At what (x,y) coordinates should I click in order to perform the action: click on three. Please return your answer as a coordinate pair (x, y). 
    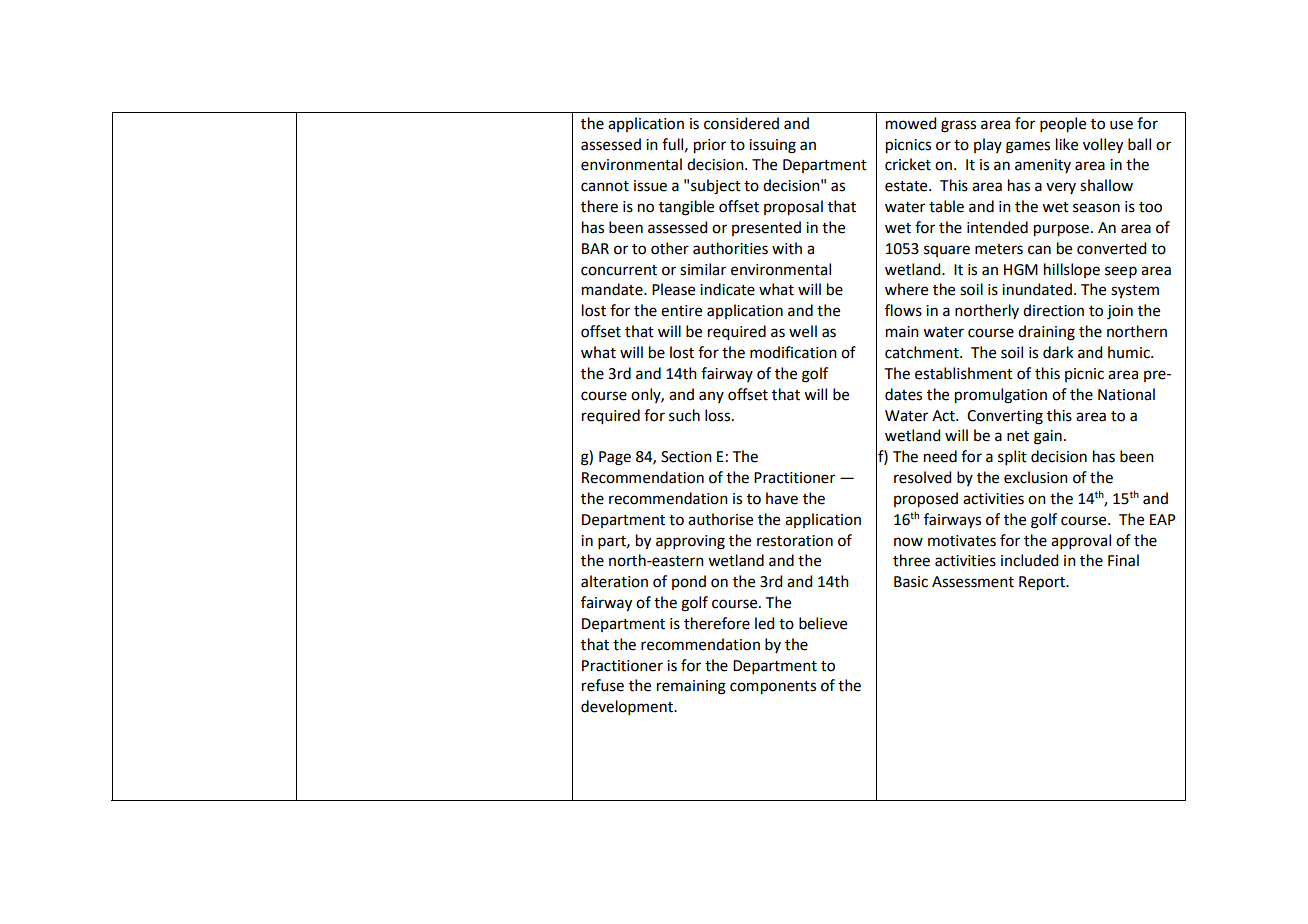
    Looking at the image, I should click on (911, 560).
